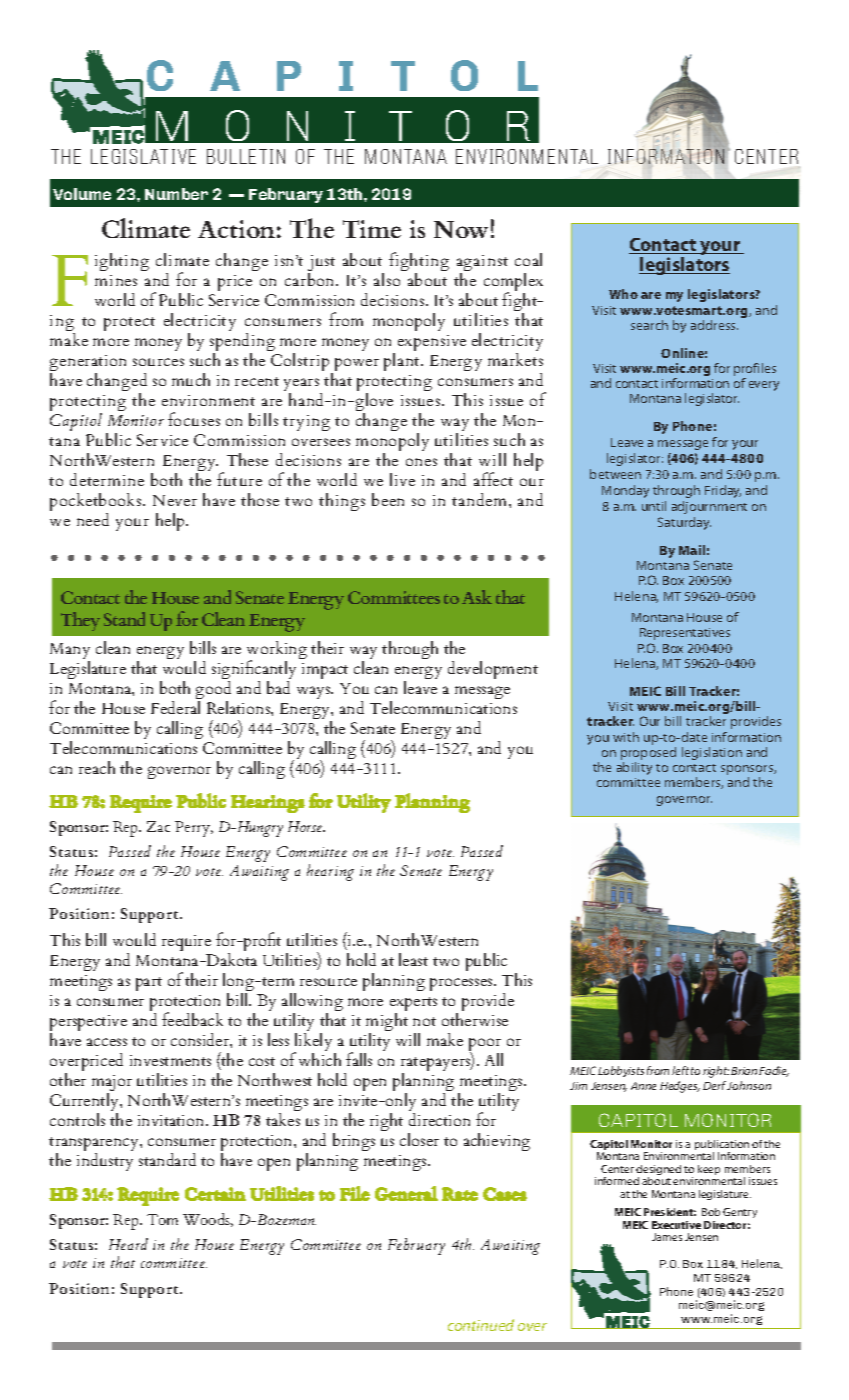  What do you see at coordinates (712, 753) in the image?
I see `legislation` at bounding box center [712, 753].
